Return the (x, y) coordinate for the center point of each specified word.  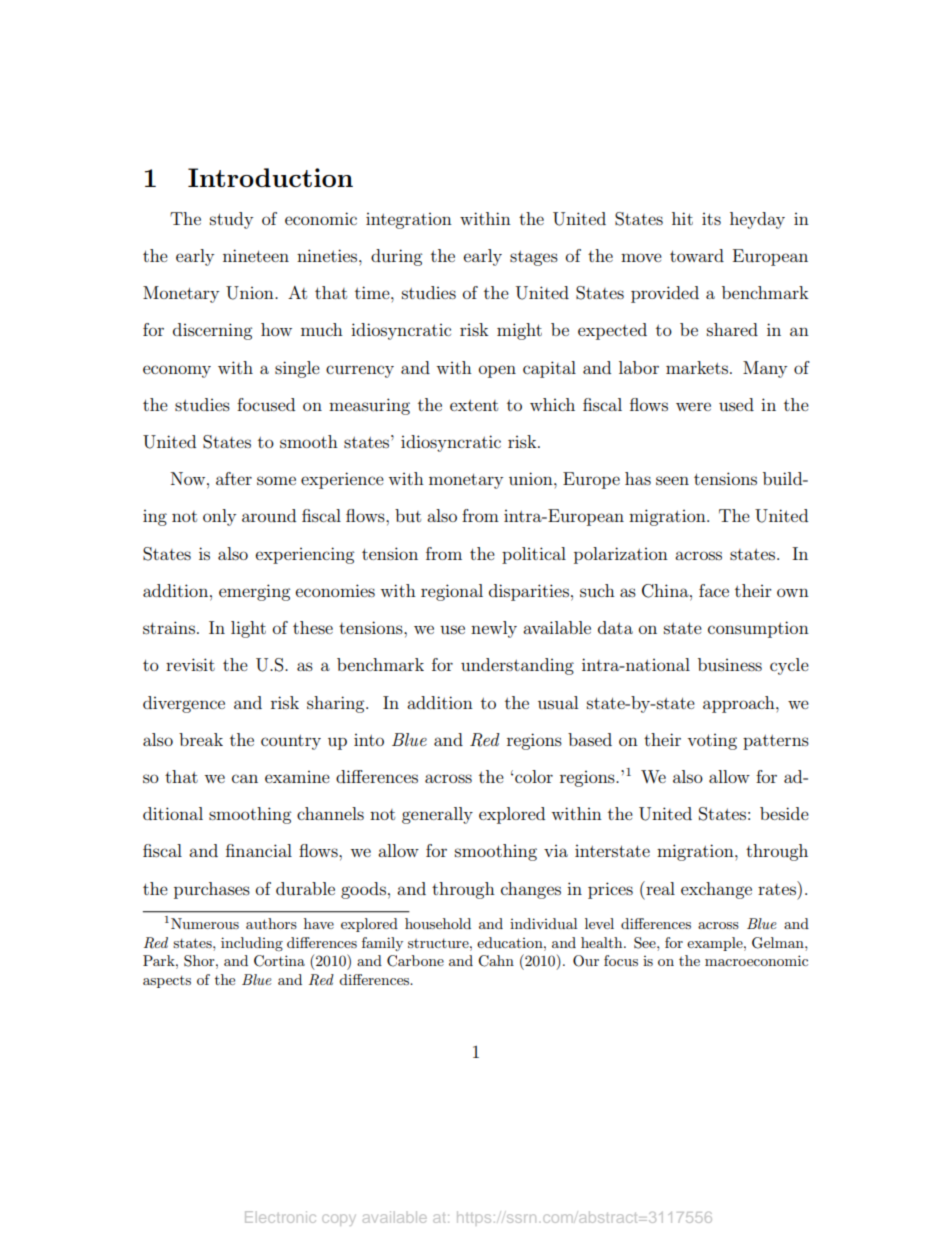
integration (409, 221)
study (231, 220)
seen (672, 480)
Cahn (496, 961)
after (234, 478)
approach (740, 704)
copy (339, 1220)
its (711, 219)
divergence (184, 704)
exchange (716, 890)
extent (474, 405)
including (252, 944)
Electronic (280, 1217)
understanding (517, 666)
